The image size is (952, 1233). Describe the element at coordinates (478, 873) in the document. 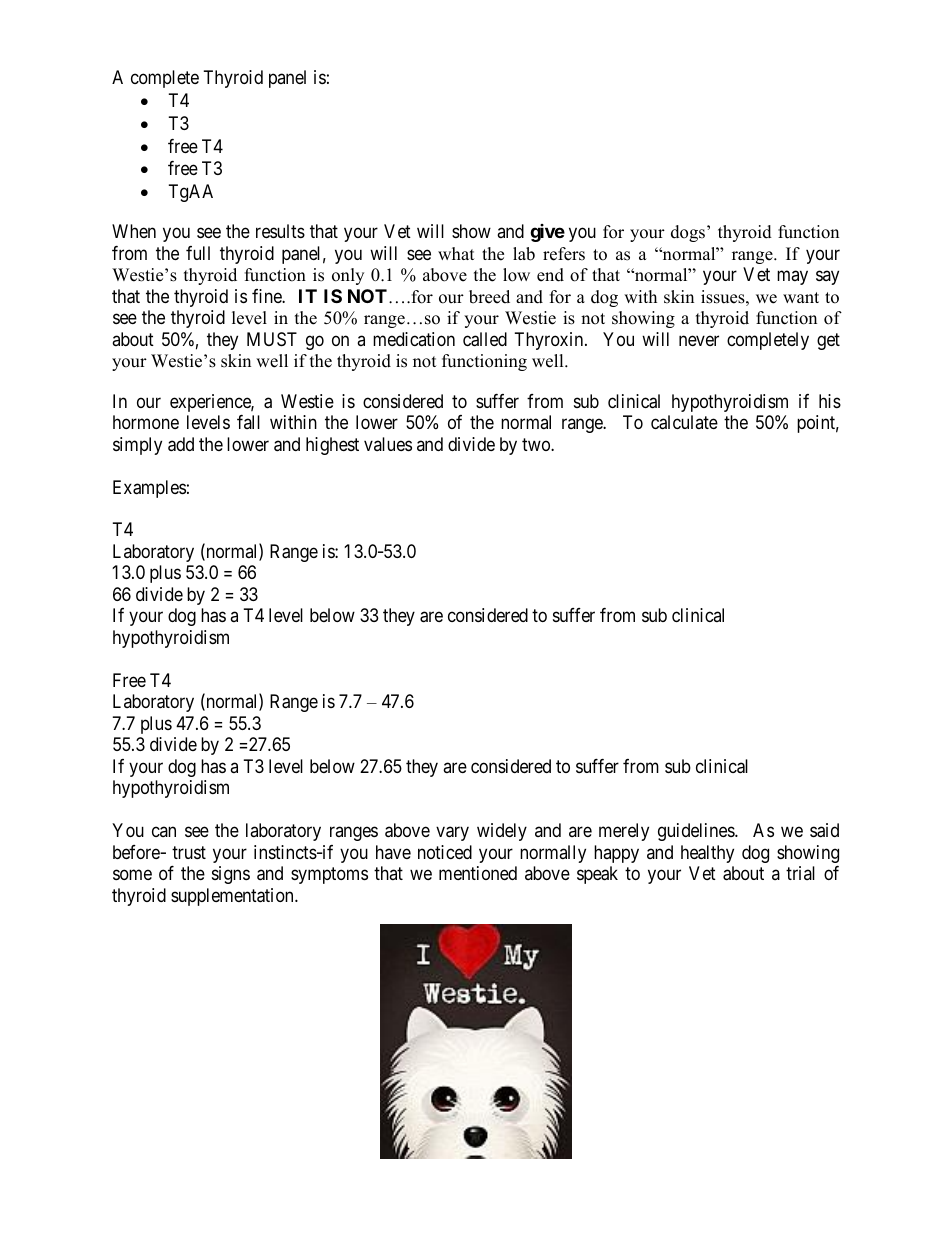

I see `mentioned` at that location.
